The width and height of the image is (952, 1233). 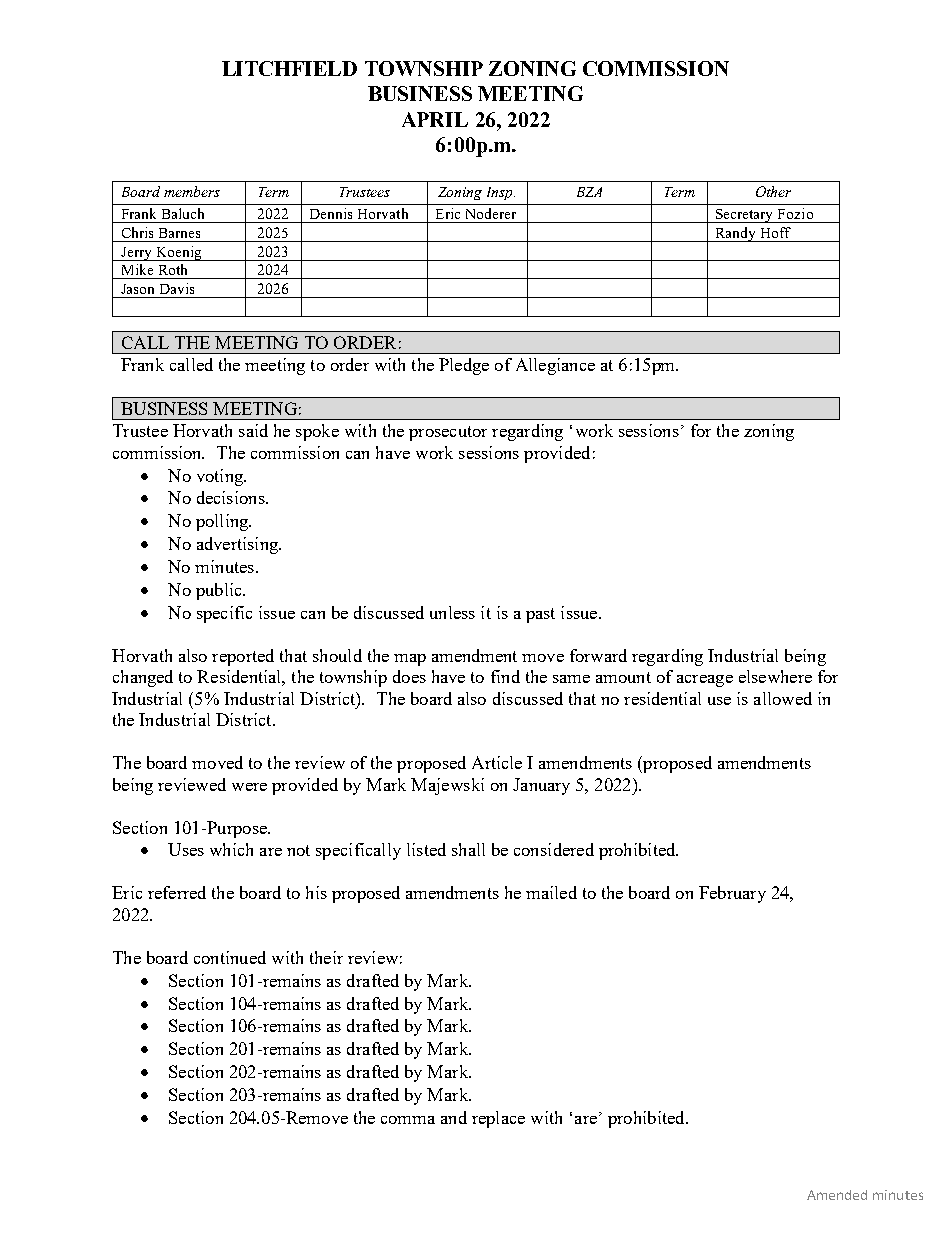 I want to click on Other, so click(x=773, y=191).
